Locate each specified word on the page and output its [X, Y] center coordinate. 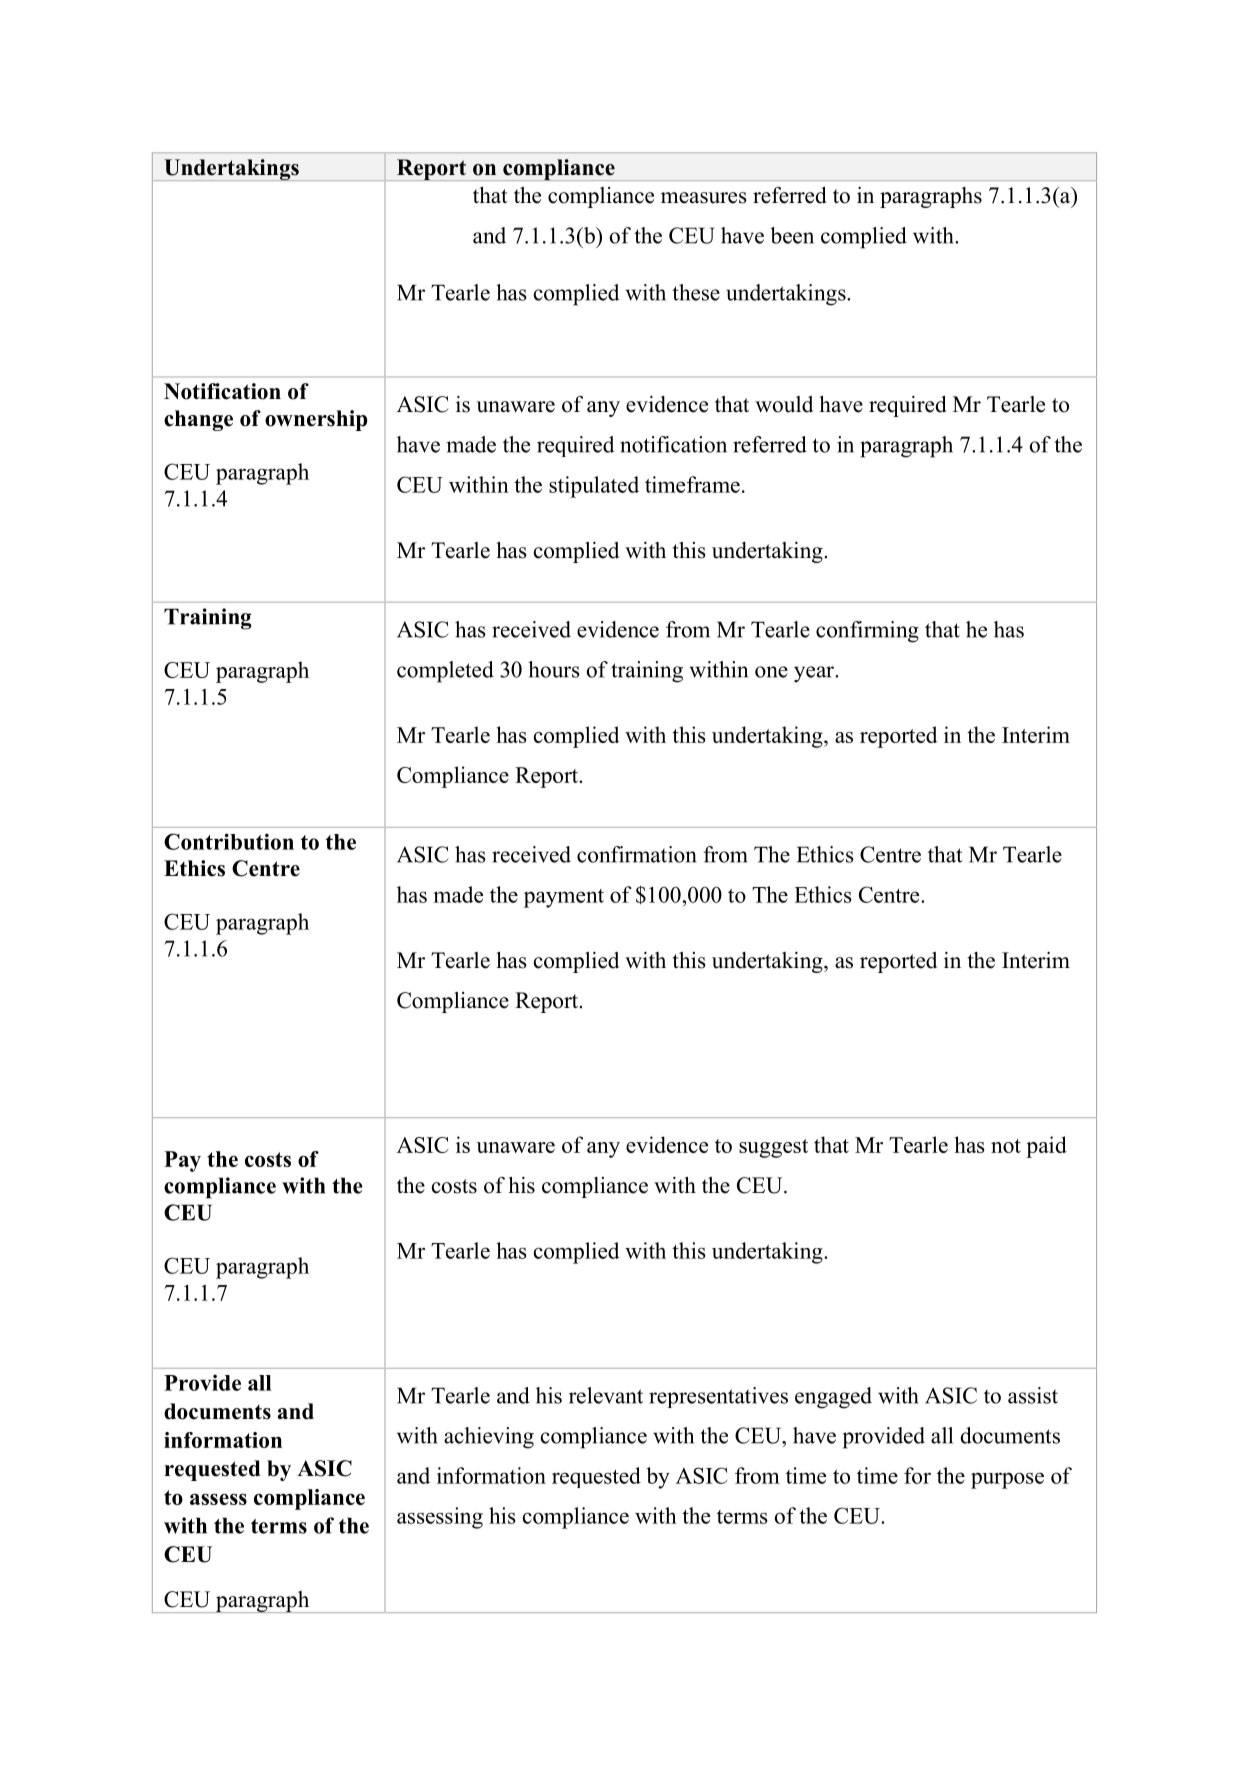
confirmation [637, 854]
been [792, 235]
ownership [316, 420]
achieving [489, 1438]
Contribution [229, 841]
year [815, 674]
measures [704, 198]
